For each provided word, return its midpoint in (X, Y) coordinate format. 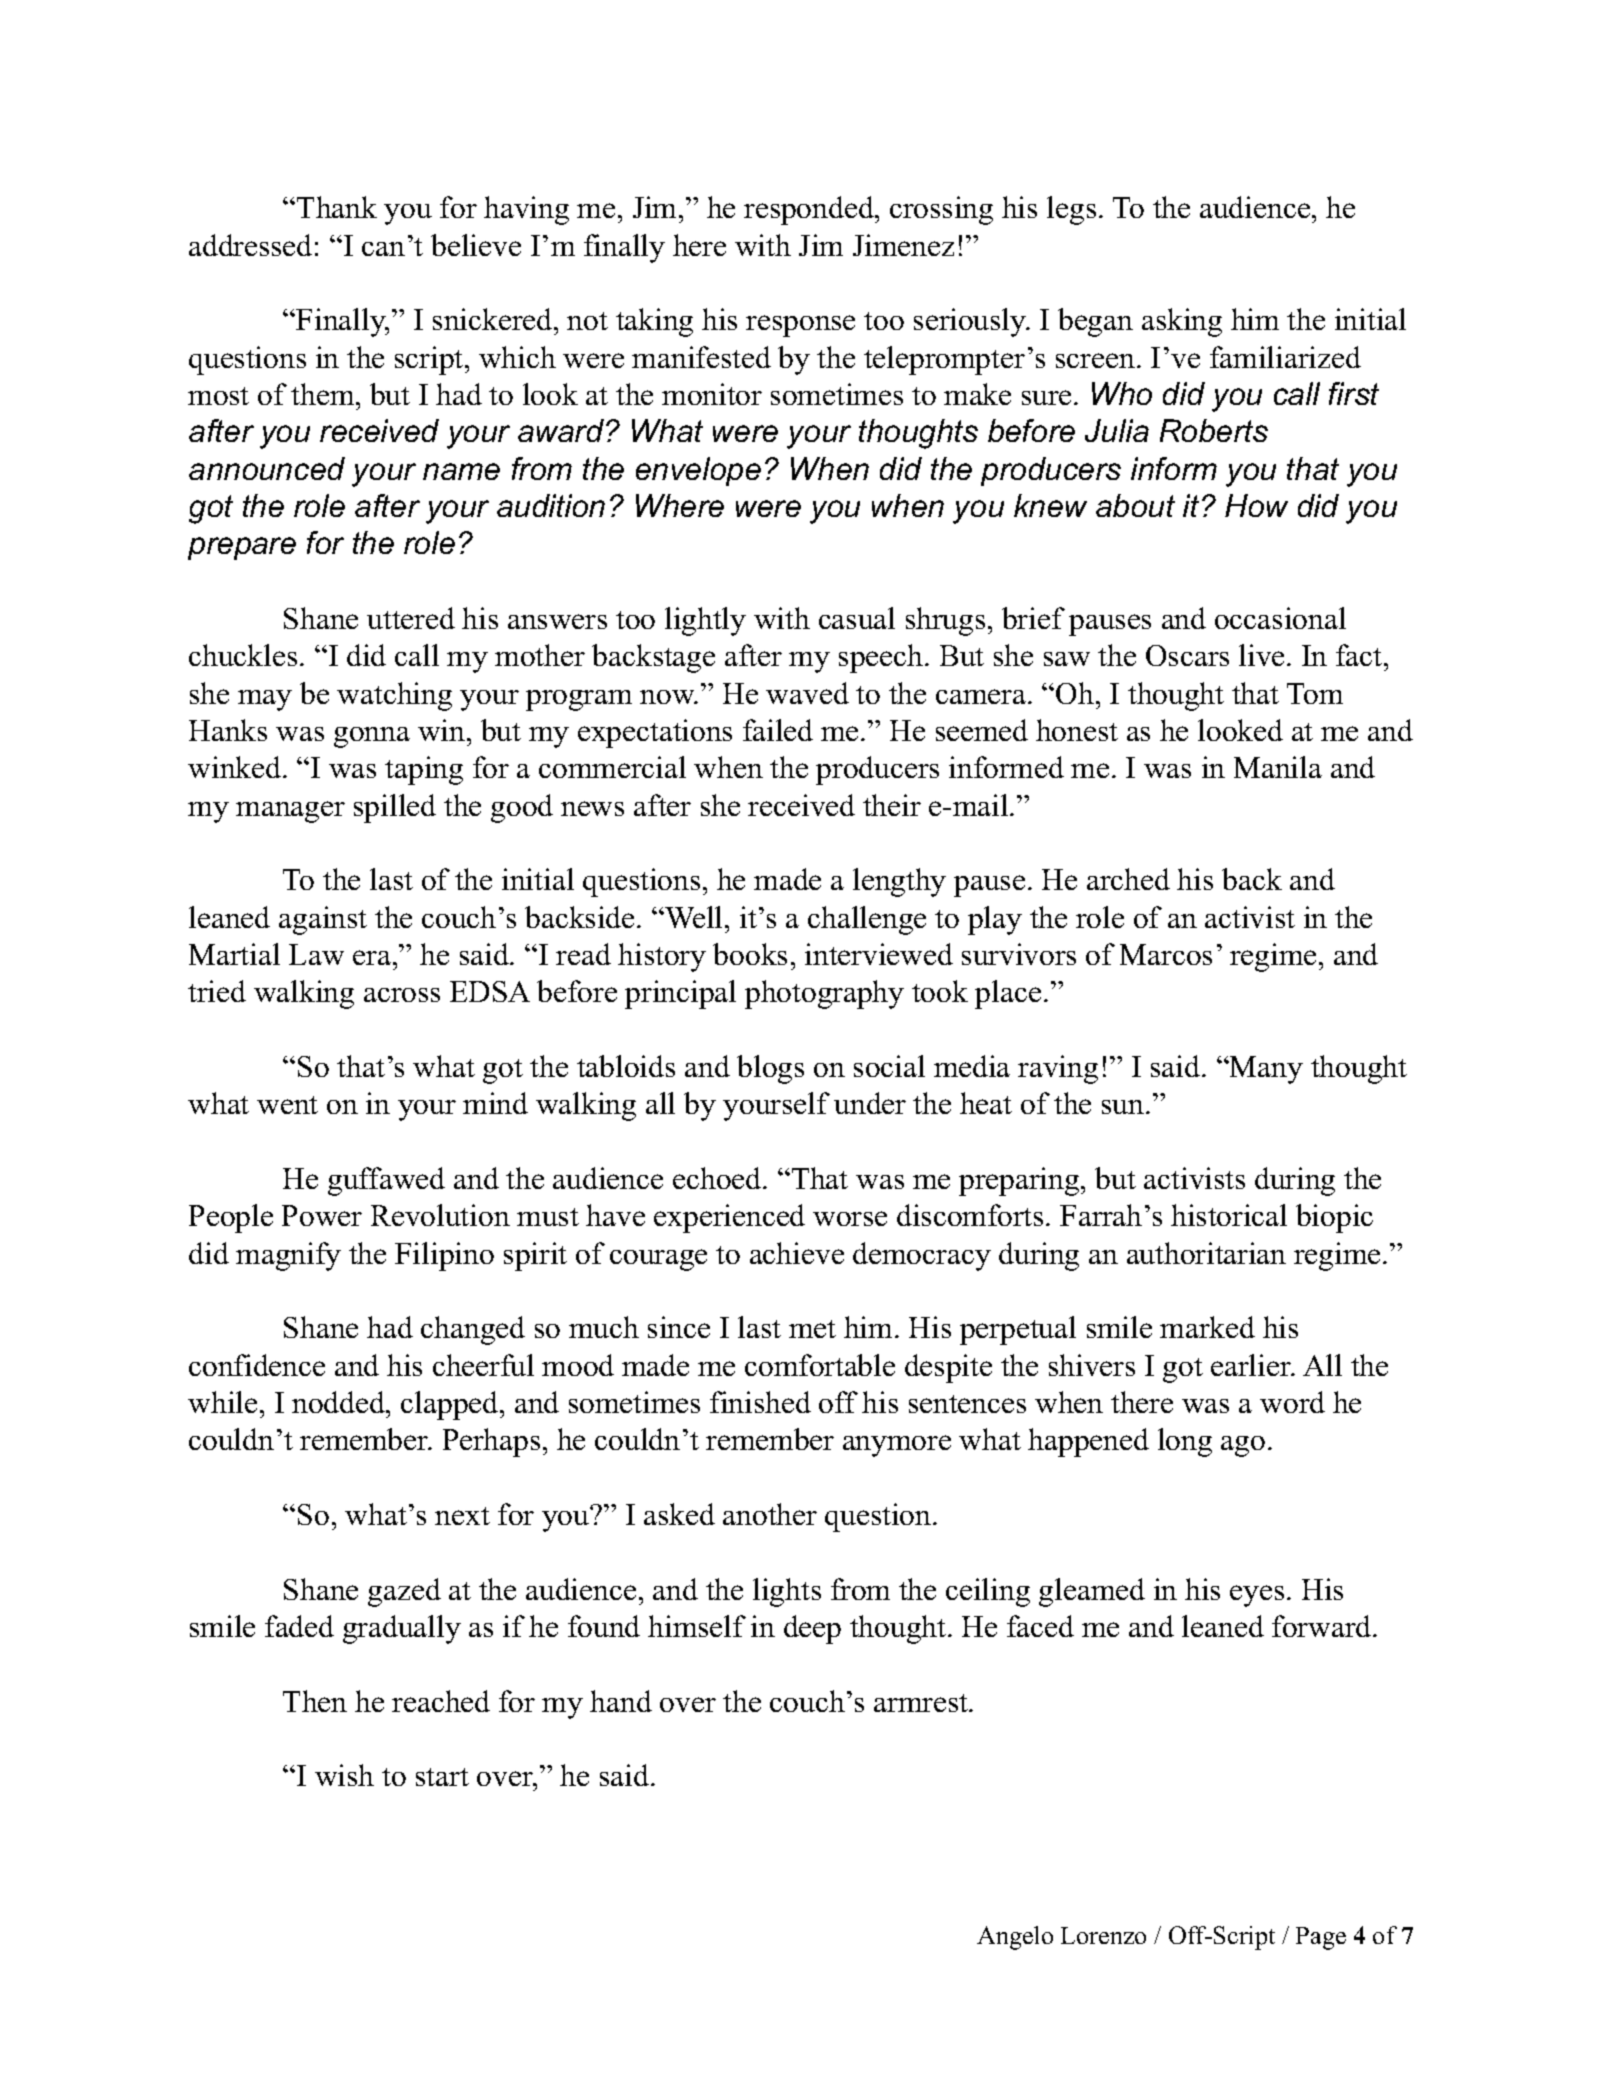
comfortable (820, 1365)
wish (344, 1775)
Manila (1278, 767)
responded (810, 210)
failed (778, 730)
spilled (395, 808)
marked (1207, 1327)
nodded (339, 1402)
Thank (337, 207)
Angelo (1015, 1938)
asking (1182, 322)
